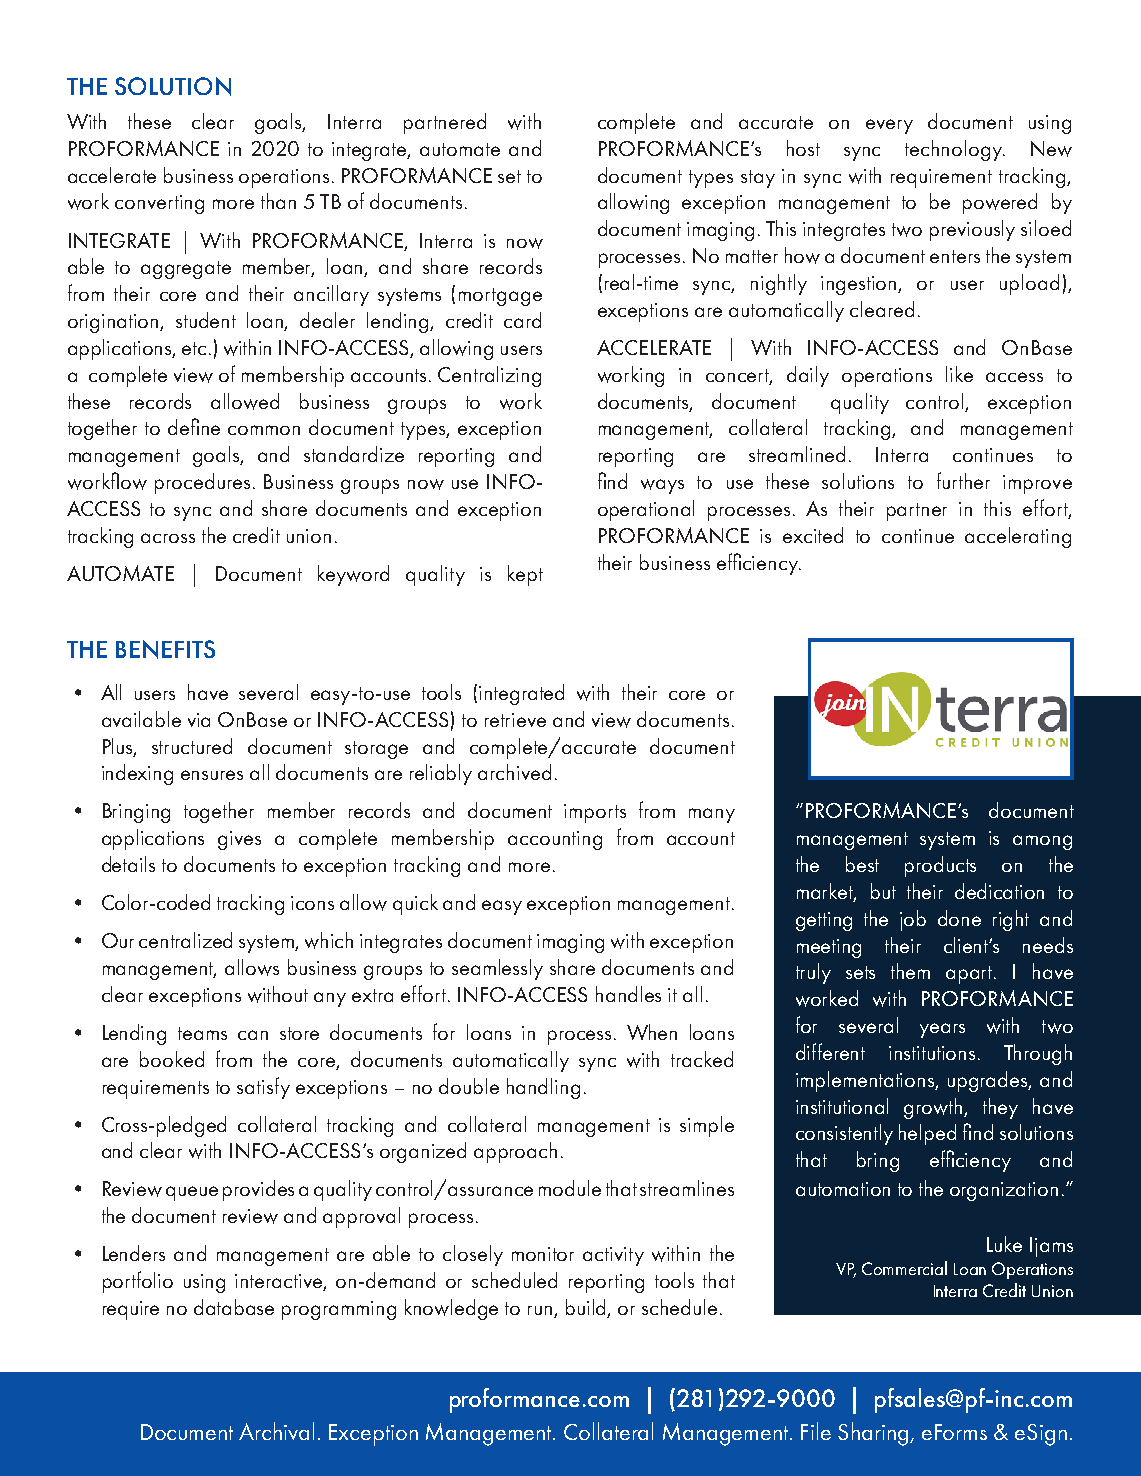 This screenshot has width=1141, height=1476. What do you see at coordinates (276, 1431) in the screenshot?
I see `Archival` at bounding box center [276, 1431].
